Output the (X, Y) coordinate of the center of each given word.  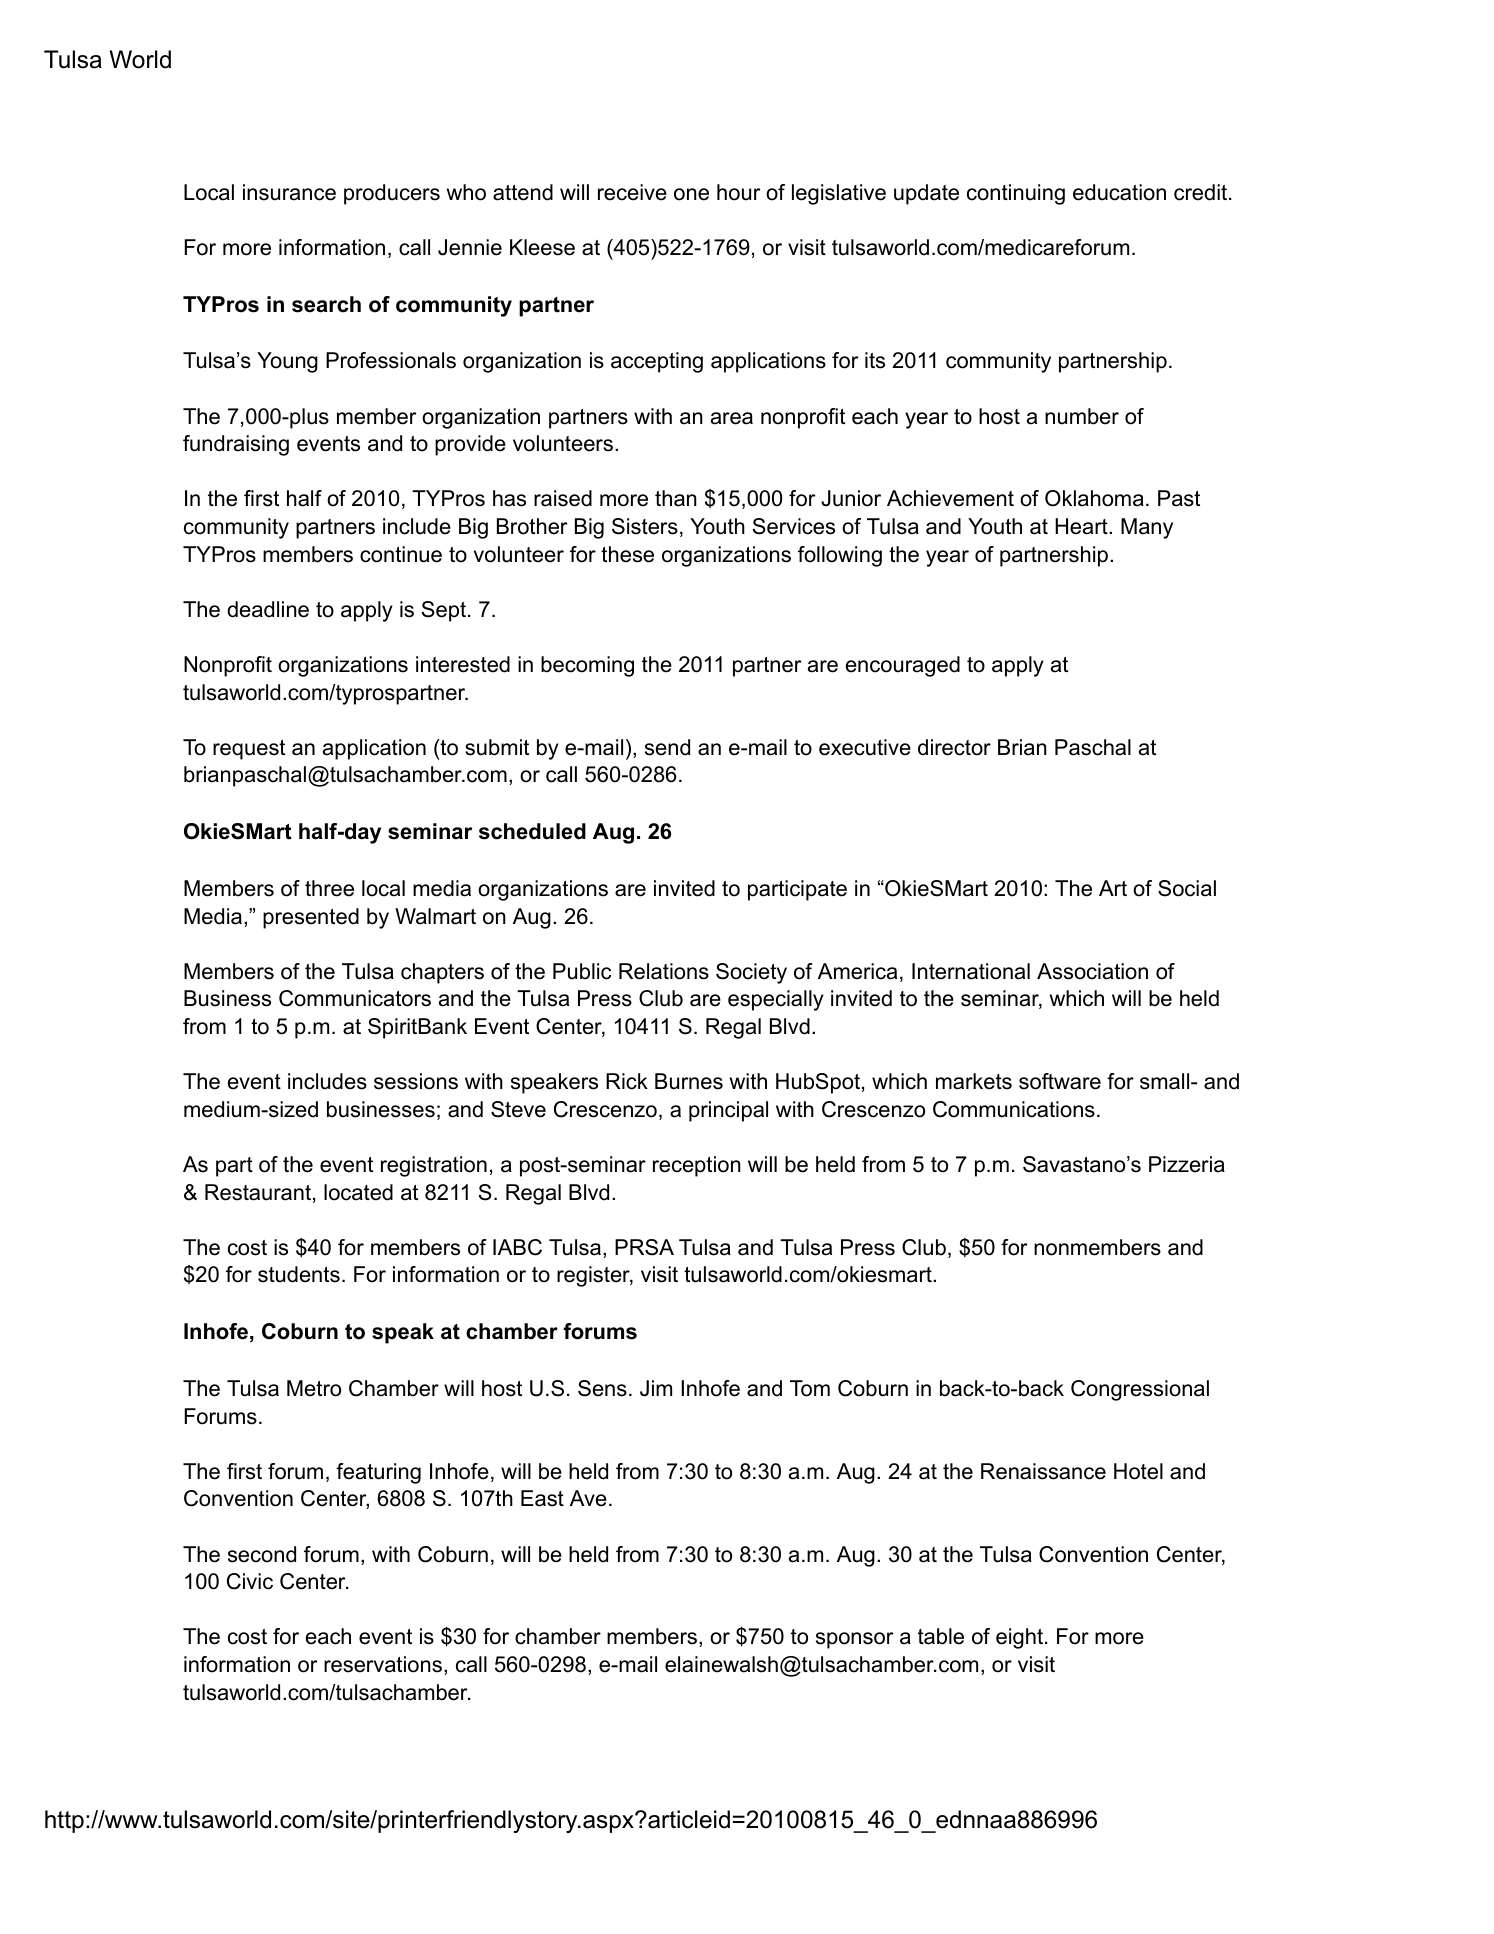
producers (392, 194)
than (676, 498)
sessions (416, 1081)
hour (738, 192)
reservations (383, 1664)
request (249, 750)
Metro (314, 1388)
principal (728, 1111)
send (667, 747)
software (1060, 1081)
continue (401, 554)
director (954, 747)
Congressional (1140, 1390)
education (1119, 192)
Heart (1082, 526)
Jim (656, 1388)
